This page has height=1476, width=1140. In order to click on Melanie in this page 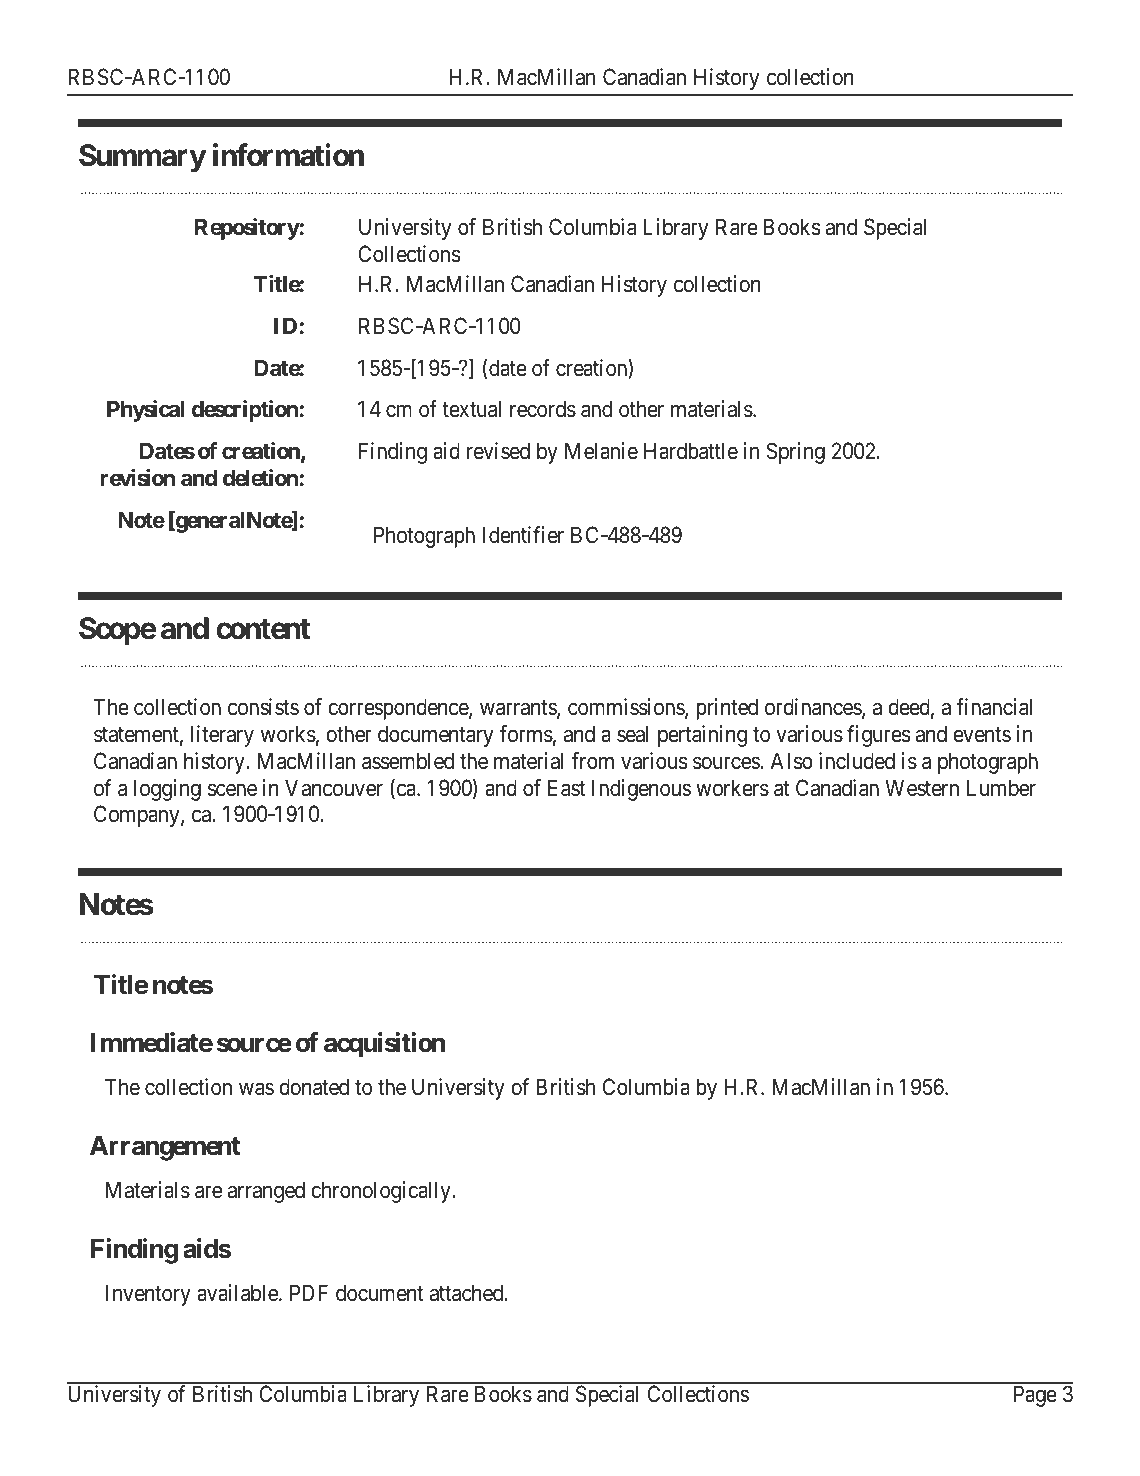, I will do `click(601, 451)`.
